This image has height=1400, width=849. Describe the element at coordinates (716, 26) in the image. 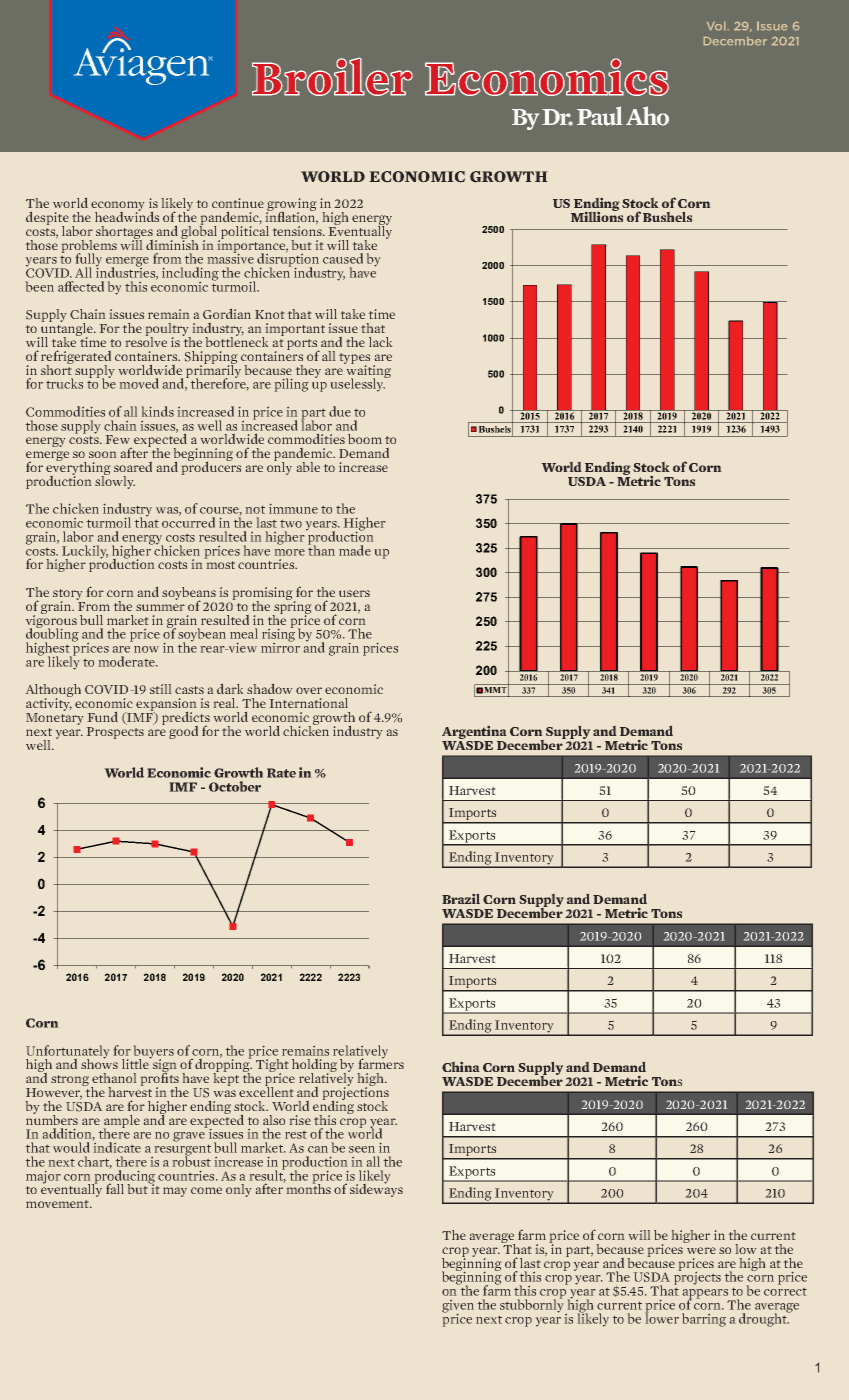

I see `Vol` at that location.
